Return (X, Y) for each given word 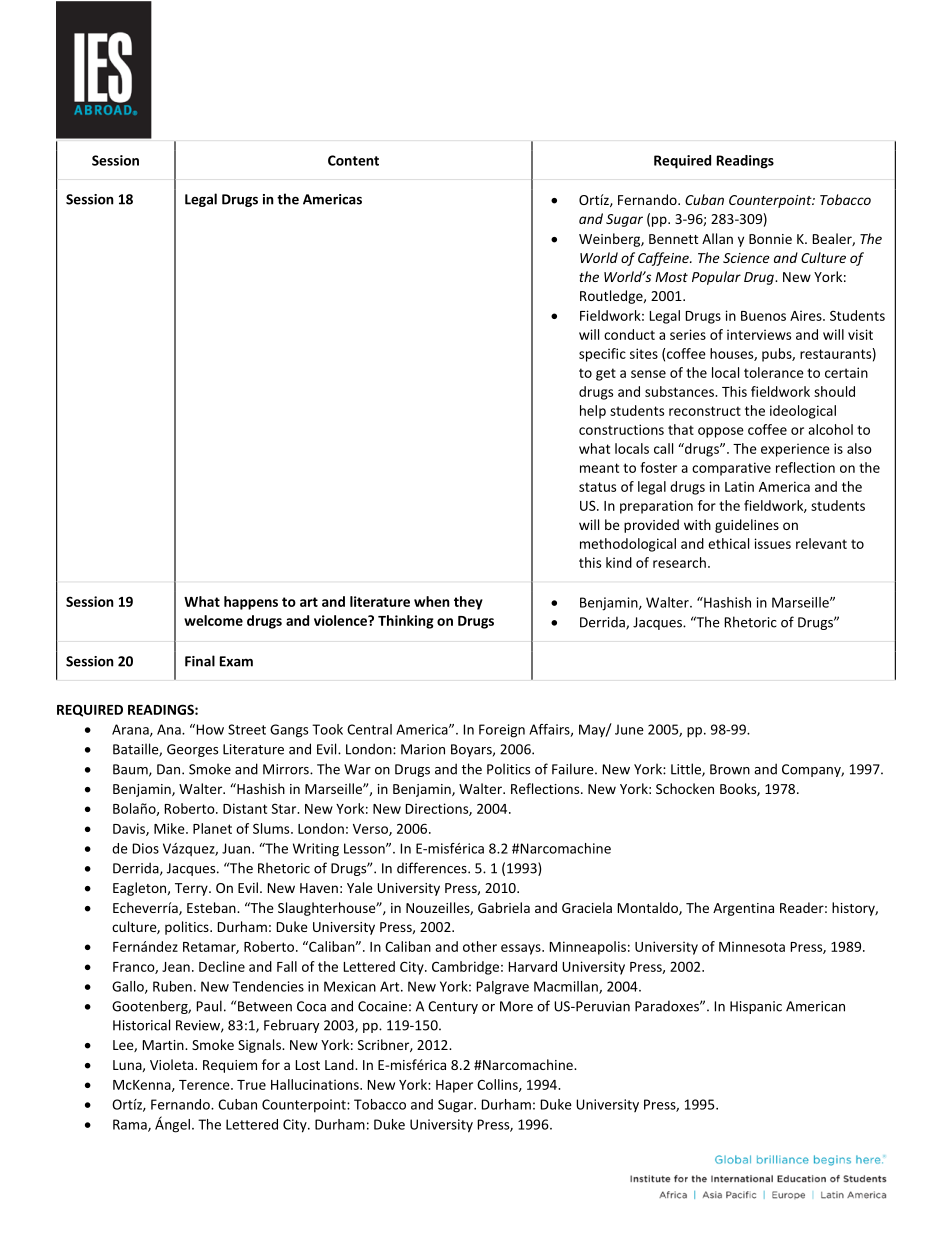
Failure (574, 769)
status (597, 487)
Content (353, 160)
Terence (205, 1085)
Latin (739, 486)
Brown (730, 769)
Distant (245, 808)
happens (251, 603)
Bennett (673, 239)
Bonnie (770, 239)
